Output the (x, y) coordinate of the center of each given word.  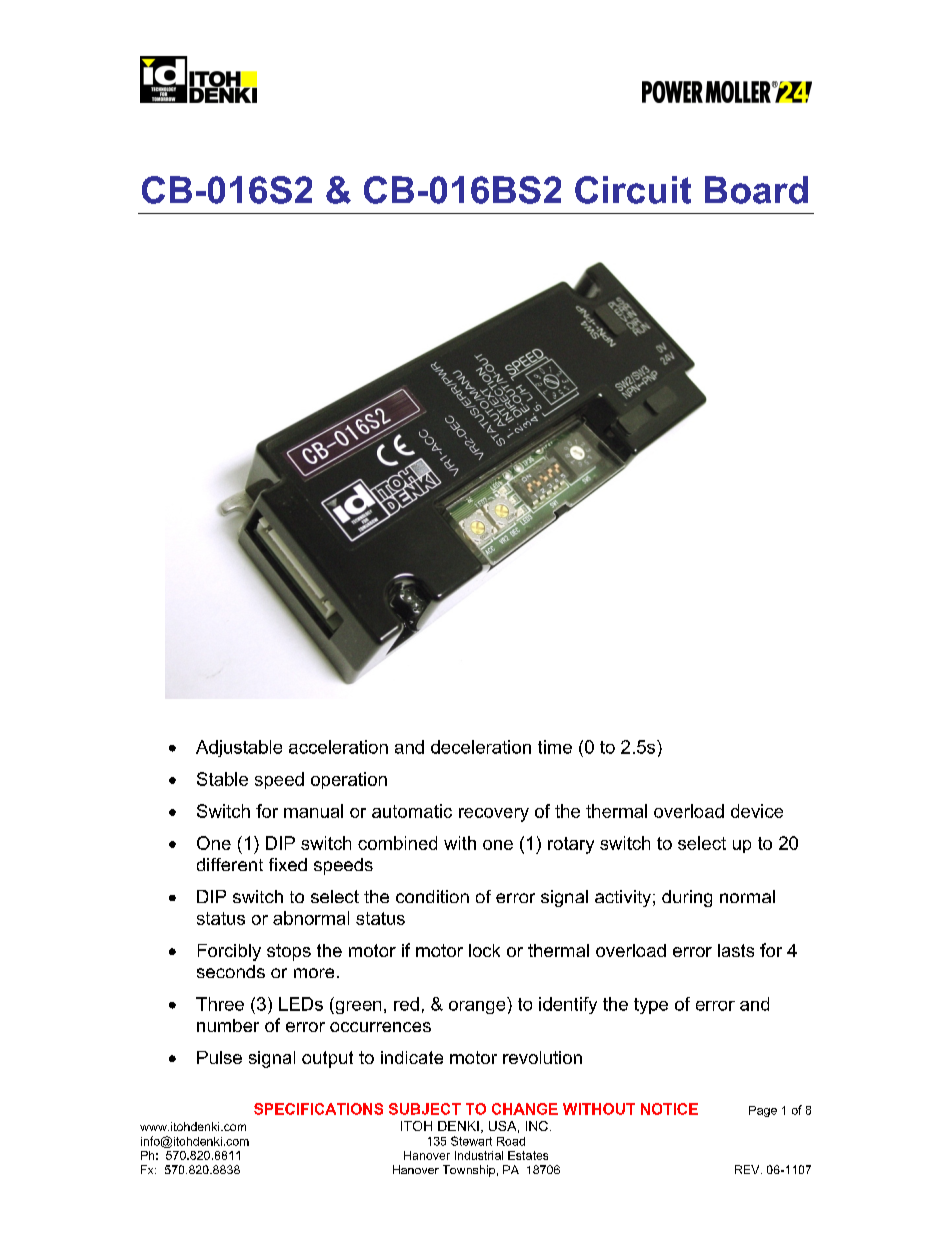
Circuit (633, 190)
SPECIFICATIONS (318, 1109)
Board (756, 190)
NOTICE (669, 1109)
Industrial (479, 1155)
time (555, 747)
